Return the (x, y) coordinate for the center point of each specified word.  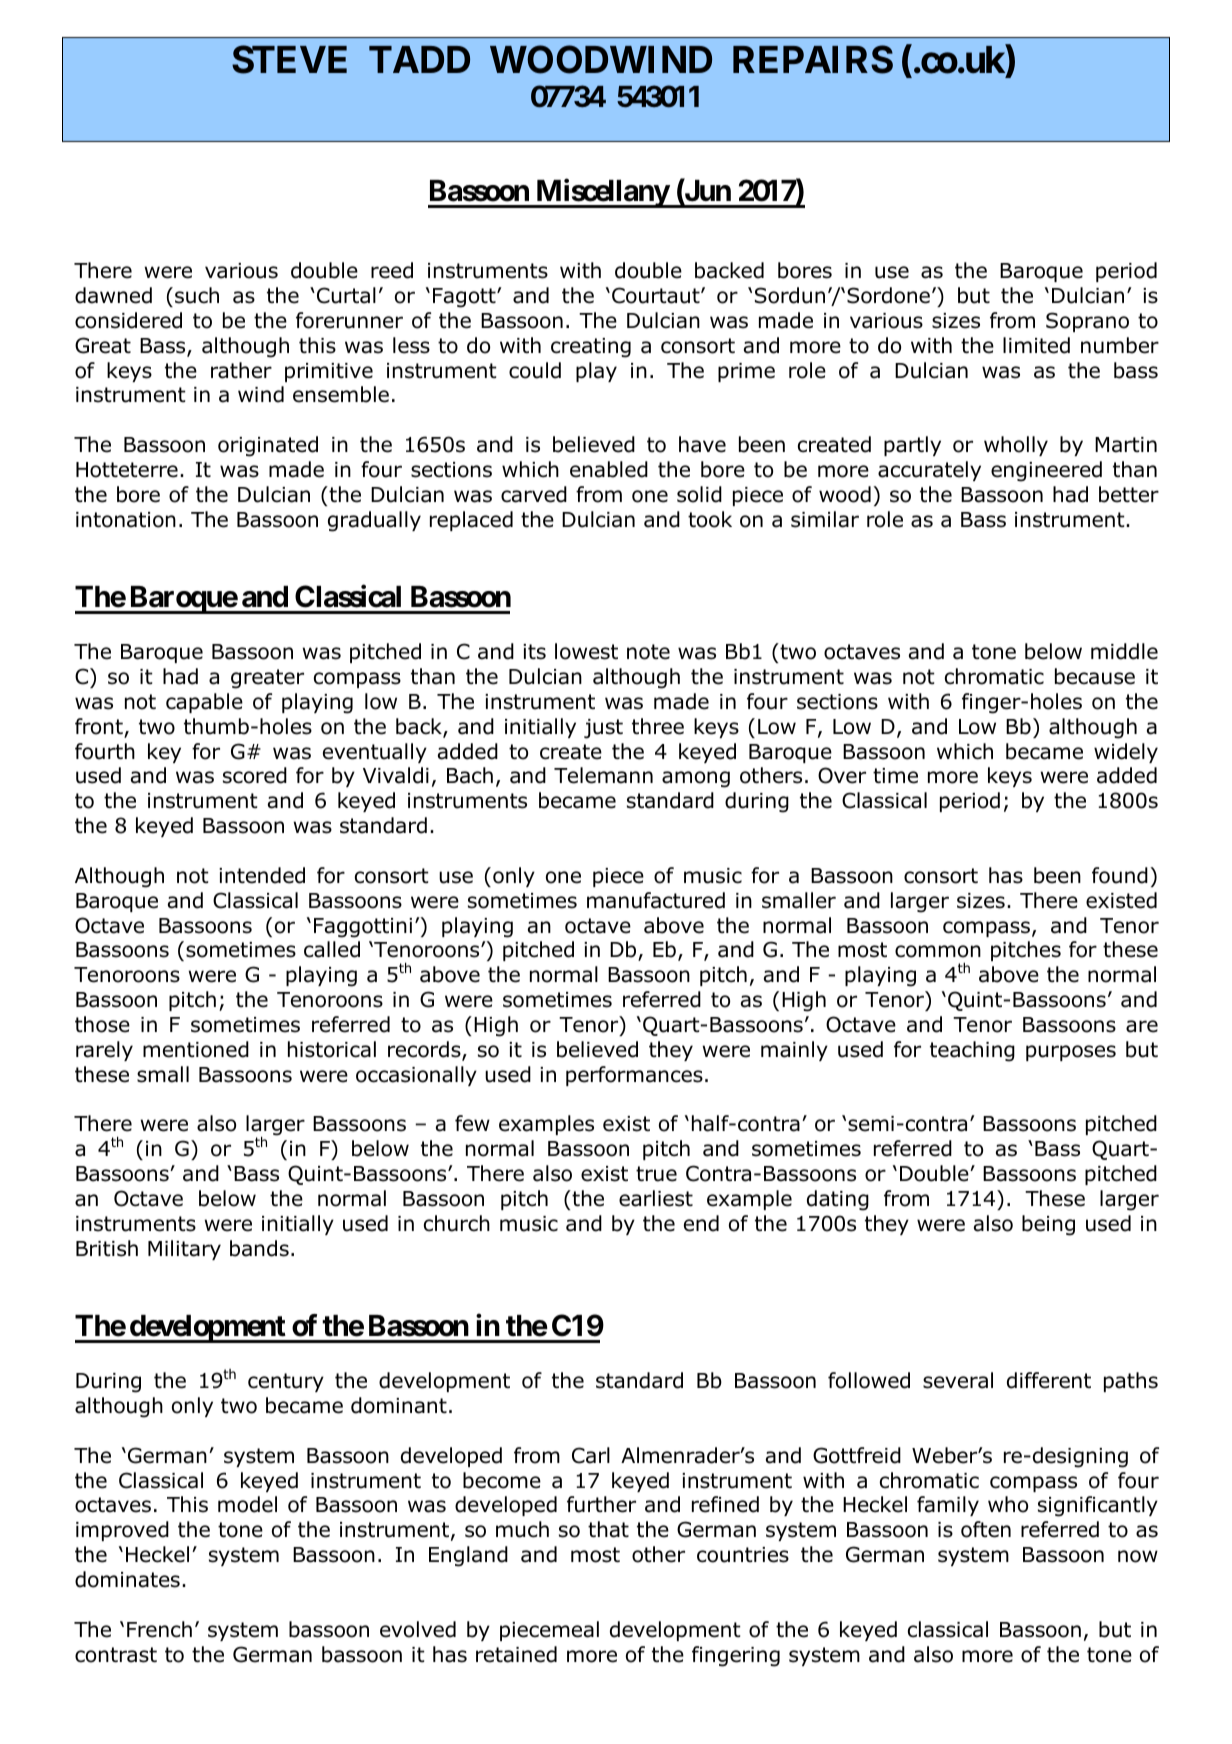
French (159, 1629)
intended (262, 875)
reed (392, 270)
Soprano (1087, 322)
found (1120, 875)
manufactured (656, 900)
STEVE (289, 59)
